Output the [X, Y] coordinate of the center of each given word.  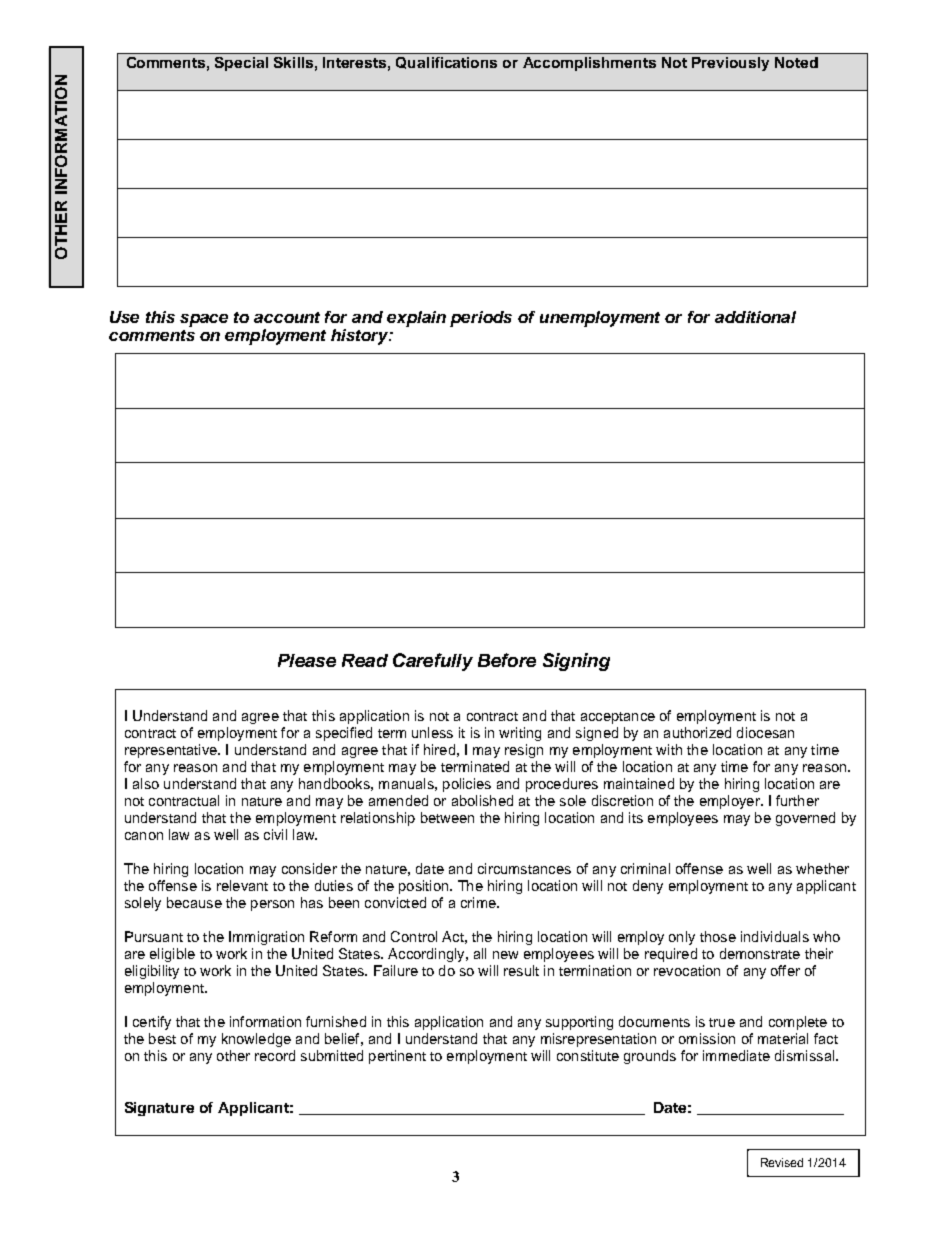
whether [822, 868]
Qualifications [446, 63]
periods [481, 319]
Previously [730, 64]
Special [241, 64]
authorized [697, 732]
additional [755, 317]
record [275, 1055]
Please [307, 660]
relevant [242, 885]
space [204, 320]
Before [507, 660]
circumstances [524, 868]
